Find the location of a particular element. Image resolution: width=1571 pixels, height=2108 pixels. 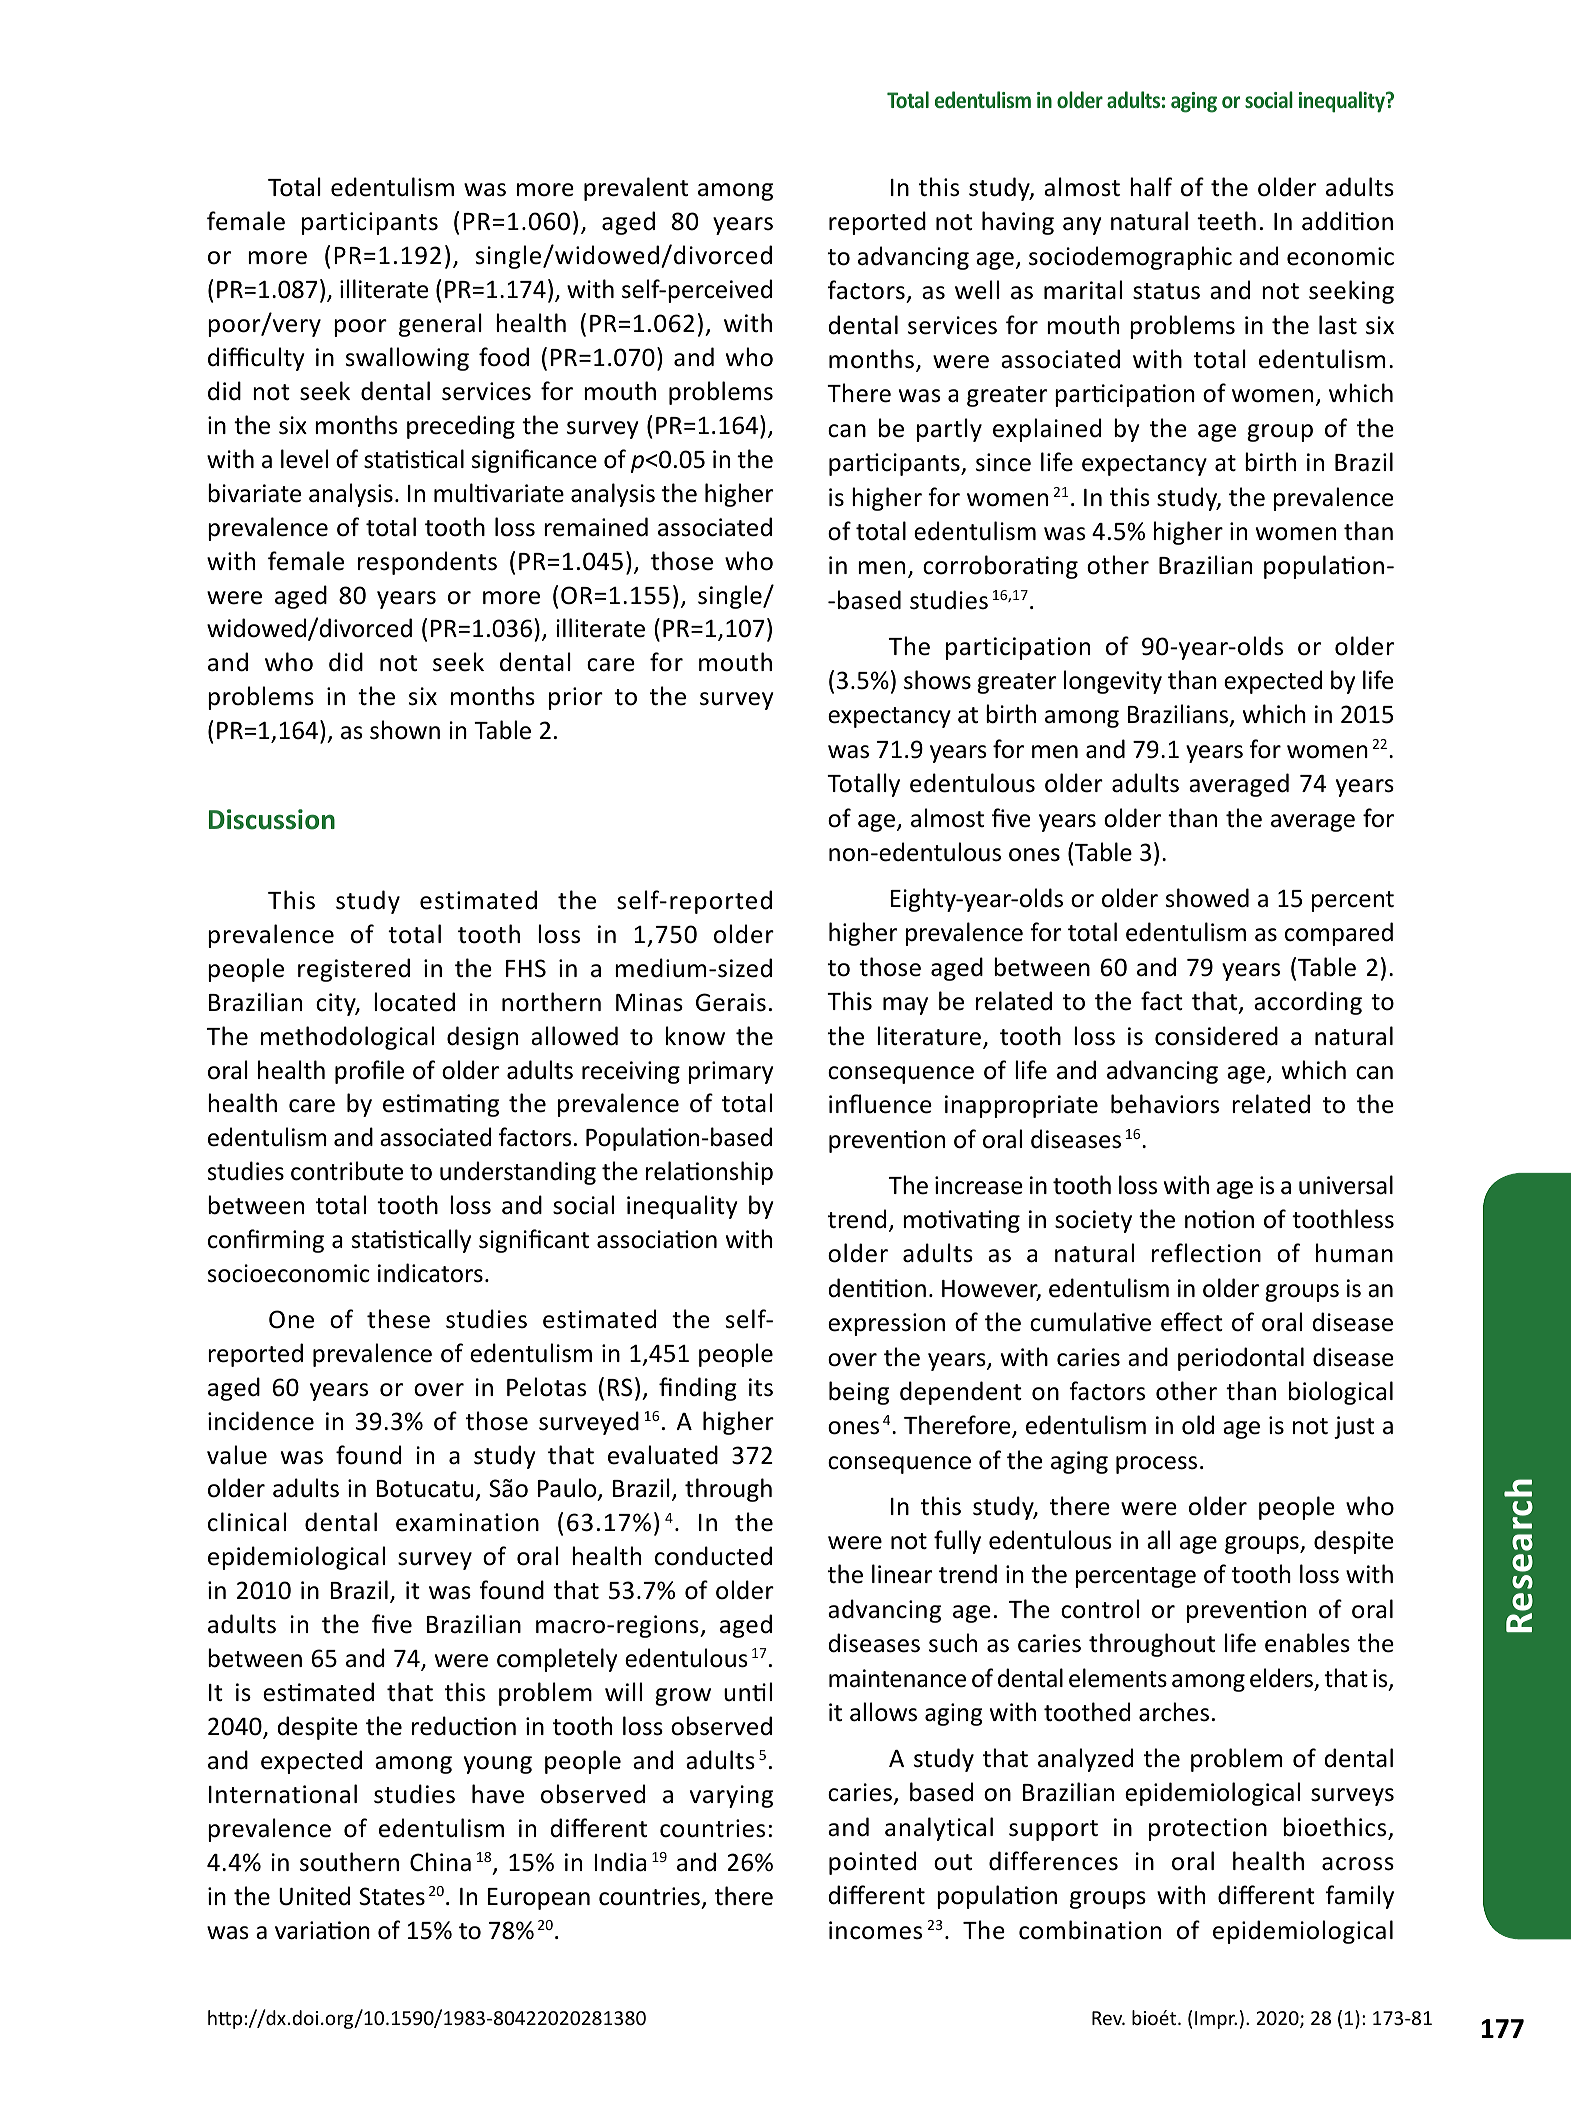

pointed is located at coordinates (872, 1863).
